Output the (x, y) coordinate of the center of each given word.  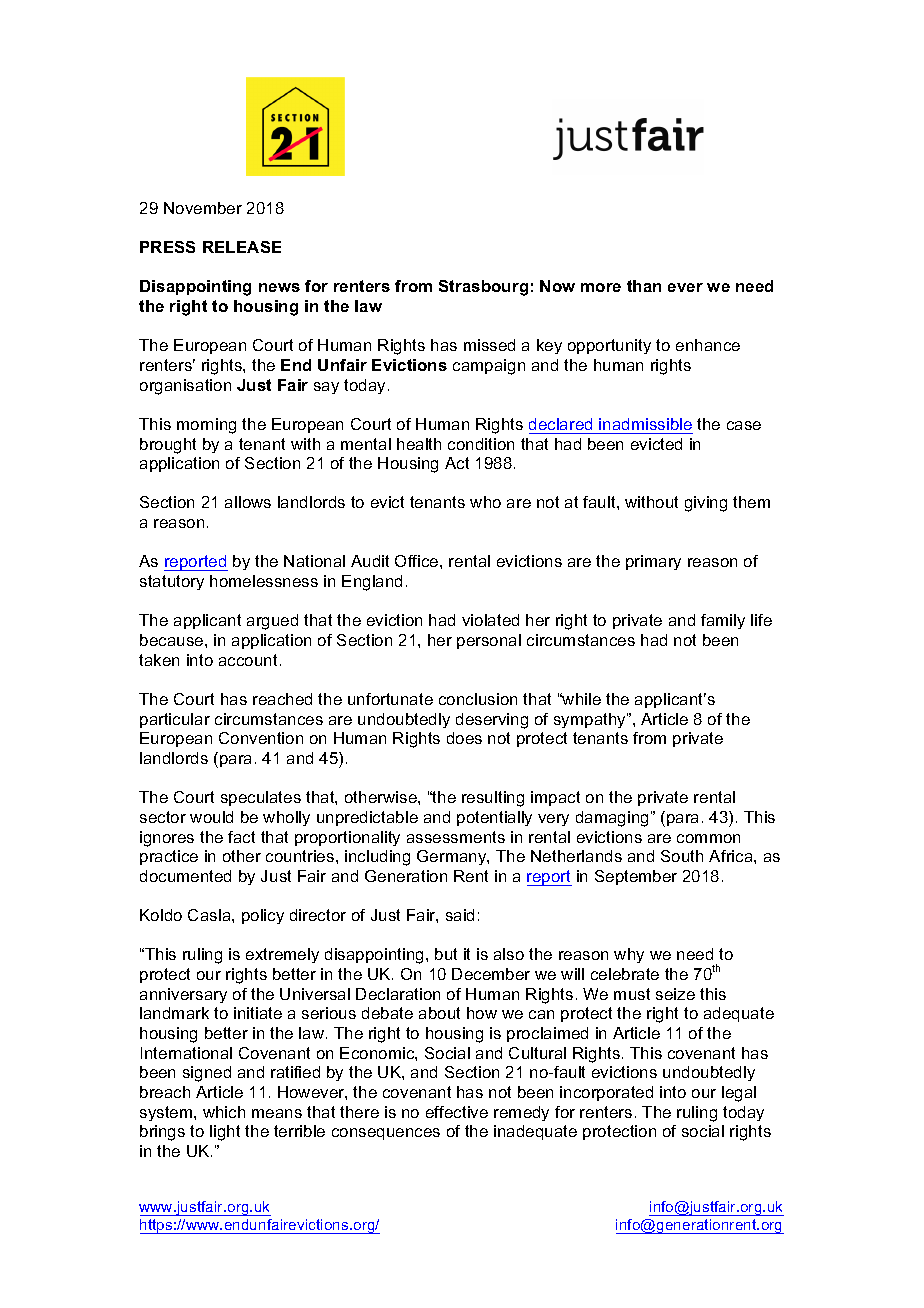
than (644, 286)
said (460, 915)
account (248, 660)
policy (263, 916)
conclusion (478, 699)
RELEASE (242, 247)
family (723, 621)
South (682, 856)
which (224, 1112)
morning (206, 426)
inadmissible (645, 424)
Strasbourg (483, 288)
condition (481, 444)
